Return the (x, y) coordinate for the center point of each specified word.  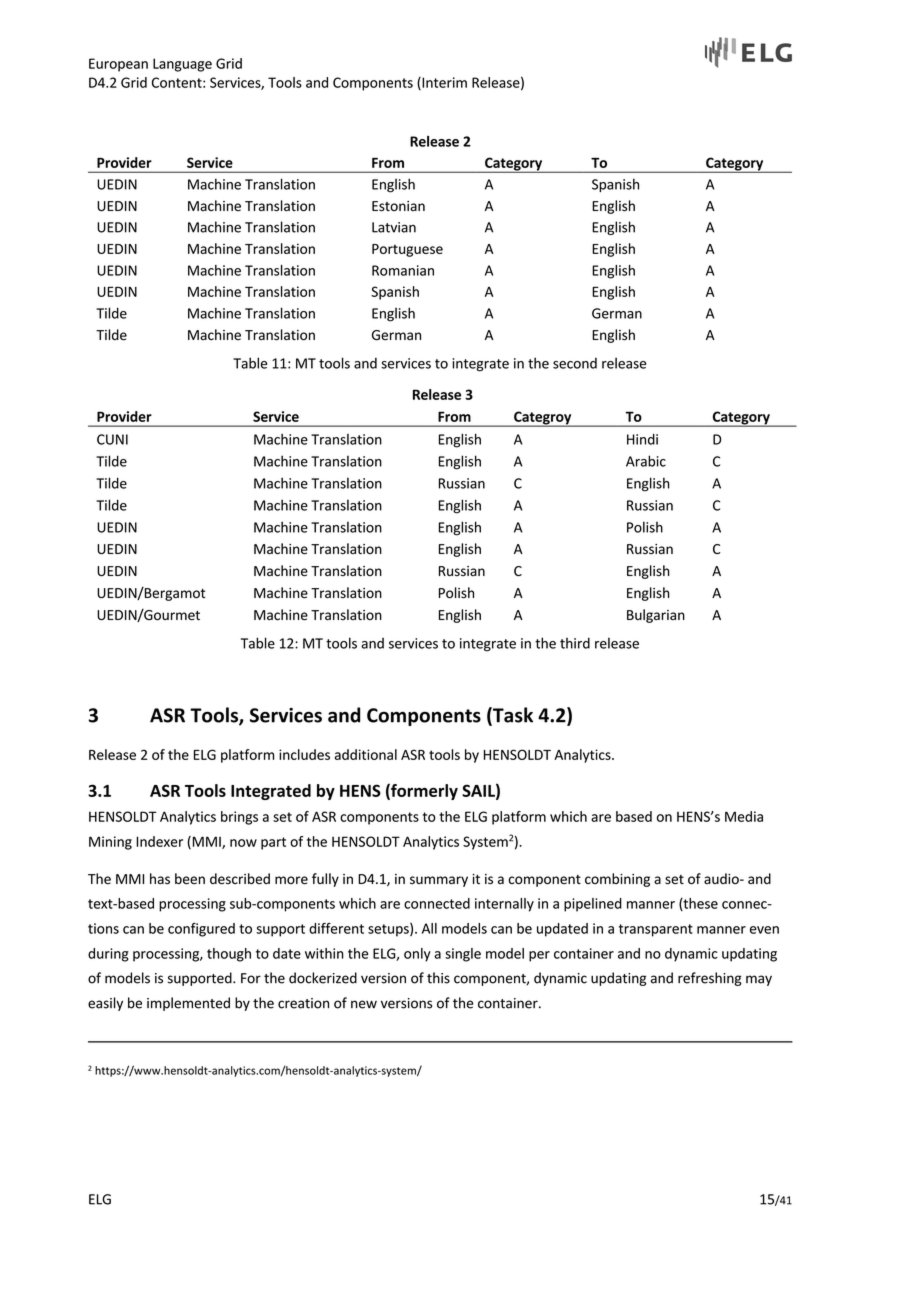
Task (512, 716)
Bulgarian (656, 616)
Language (182, 65)
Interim (443, 83)
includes (304, 754)
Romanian (403, 270)
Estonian (398, 206)
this (438, 978)
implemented (188, 1004)
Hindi (642, 439)
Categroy (543, 419)
